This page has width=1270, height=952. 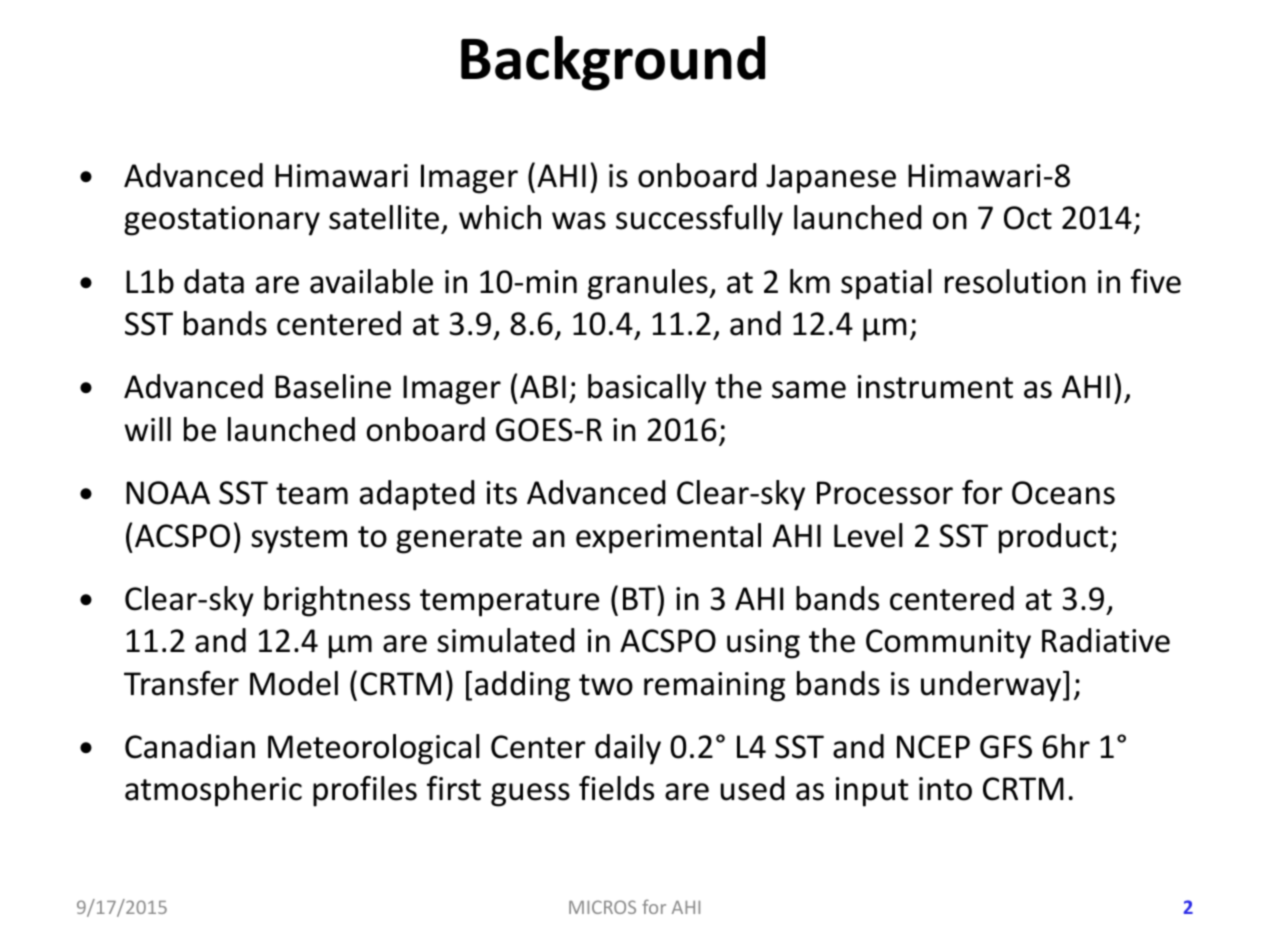 What do you see at coordinates (945, 789) in the page?
I see `into` at bounding box center [945, 789].
